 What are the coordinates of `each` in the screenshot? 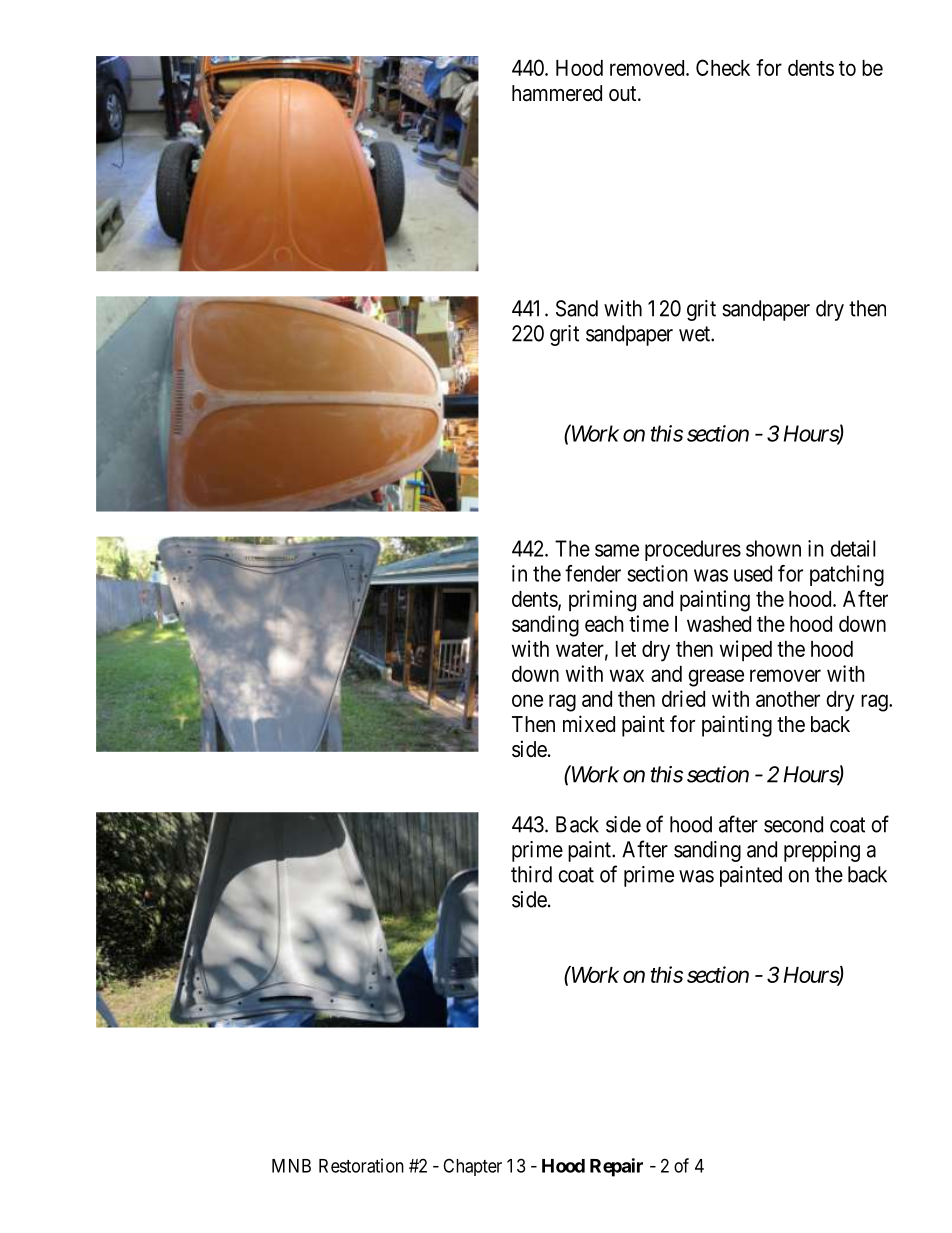 It's located at (604, 624).
